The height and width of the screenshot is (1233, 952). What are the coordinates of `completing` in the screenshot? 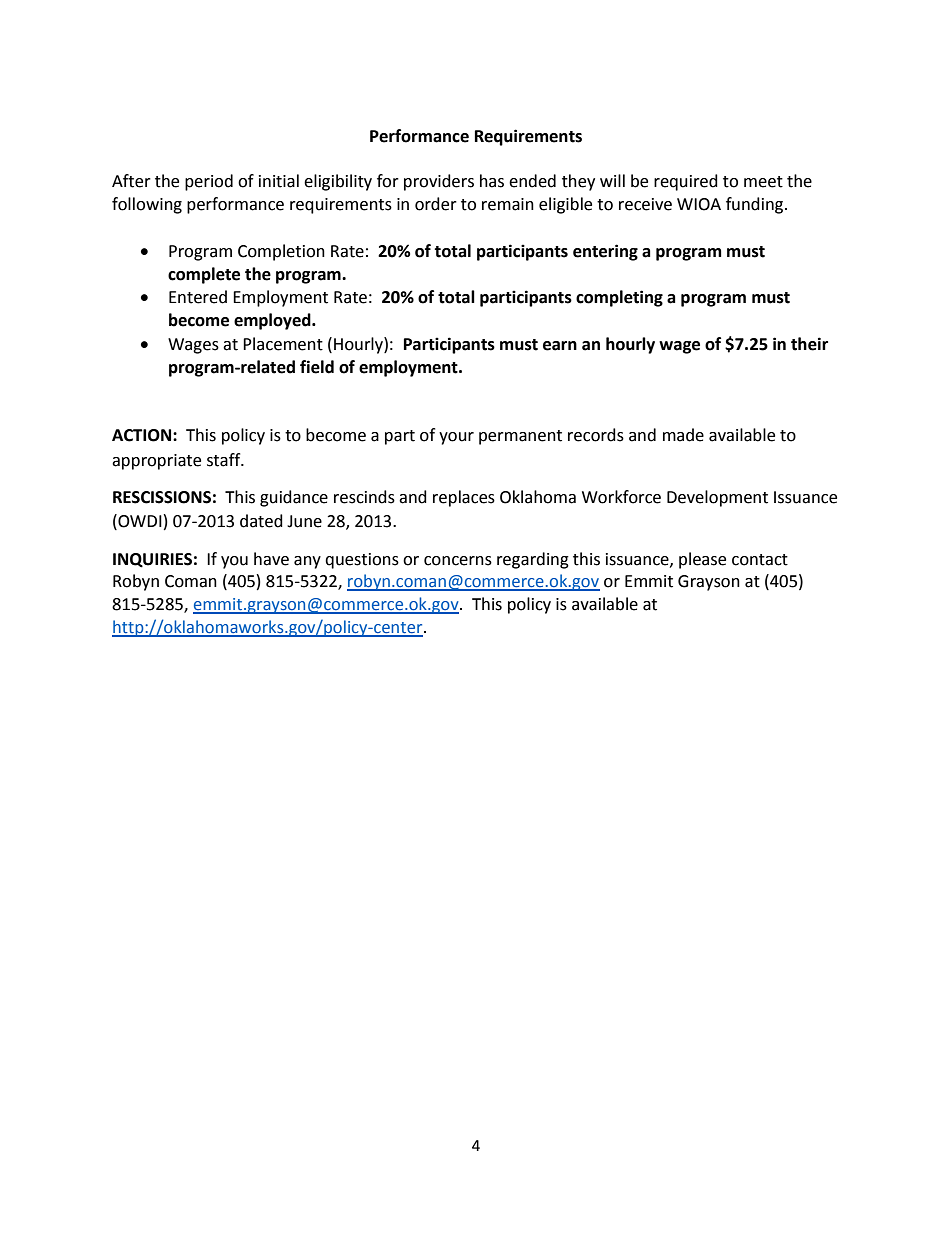 It's located at (619, 298).
